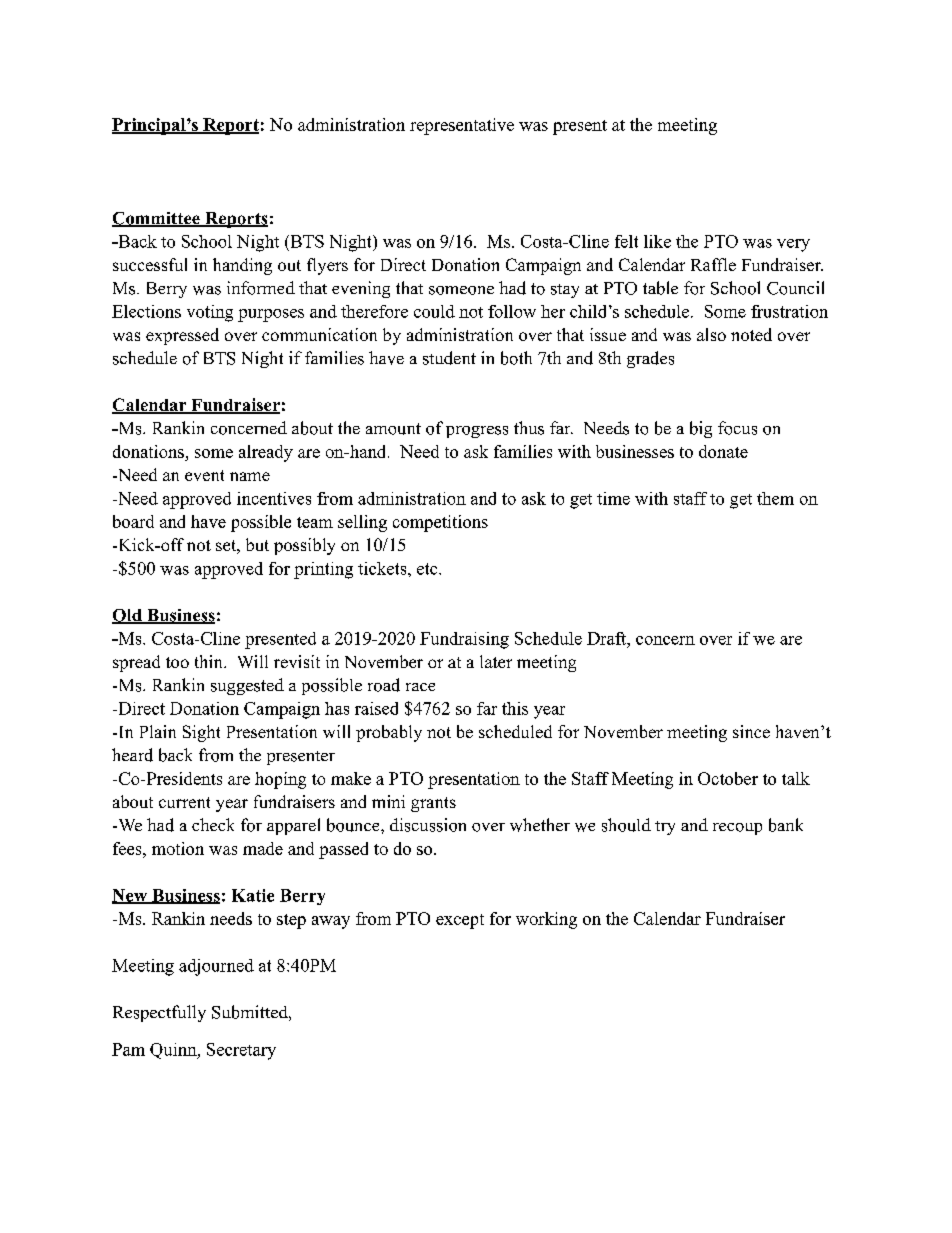  I want to click on competitions, so click(440, 523).
